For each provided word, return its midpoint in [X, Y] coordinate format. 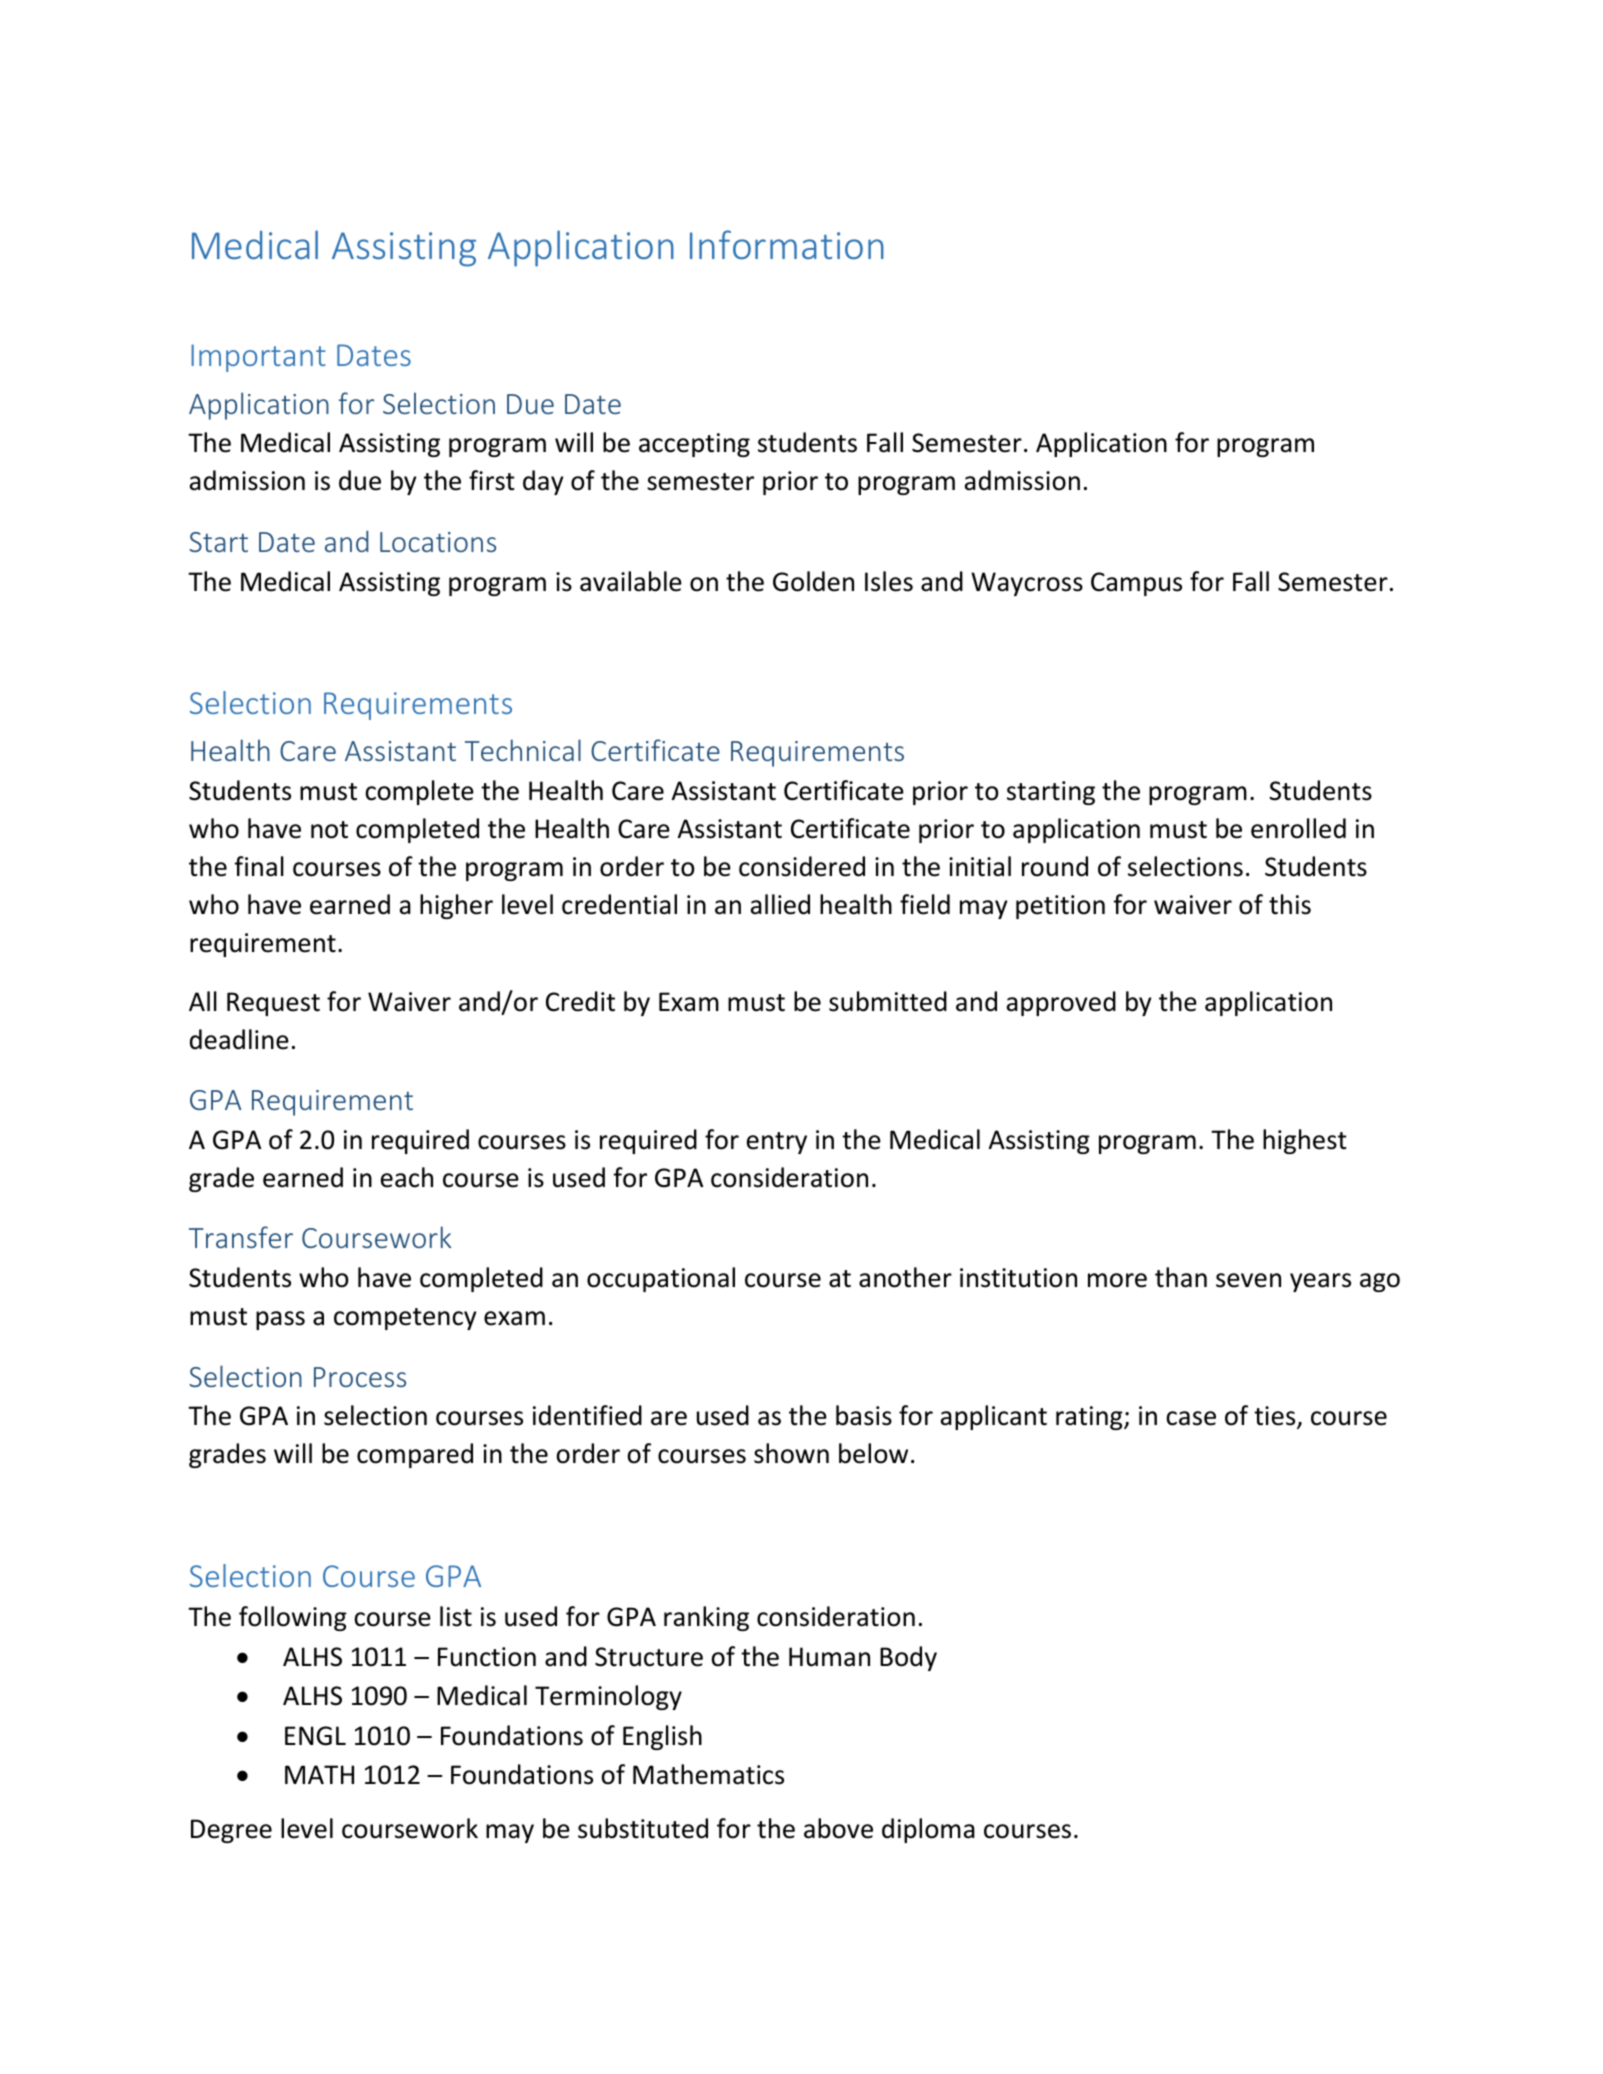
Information [787, 244]
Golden [813, 581]
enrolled [1298, 828]
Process [360, 1377]
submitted [888, 1001]
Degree [231, 1831]
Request [273, 1004]
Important [258, 358]
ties [1276, 1417]
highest [1305, 1141]
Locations [438, 542]
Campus [1136, 584]
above [838, 1828]
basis [864, 1415]
